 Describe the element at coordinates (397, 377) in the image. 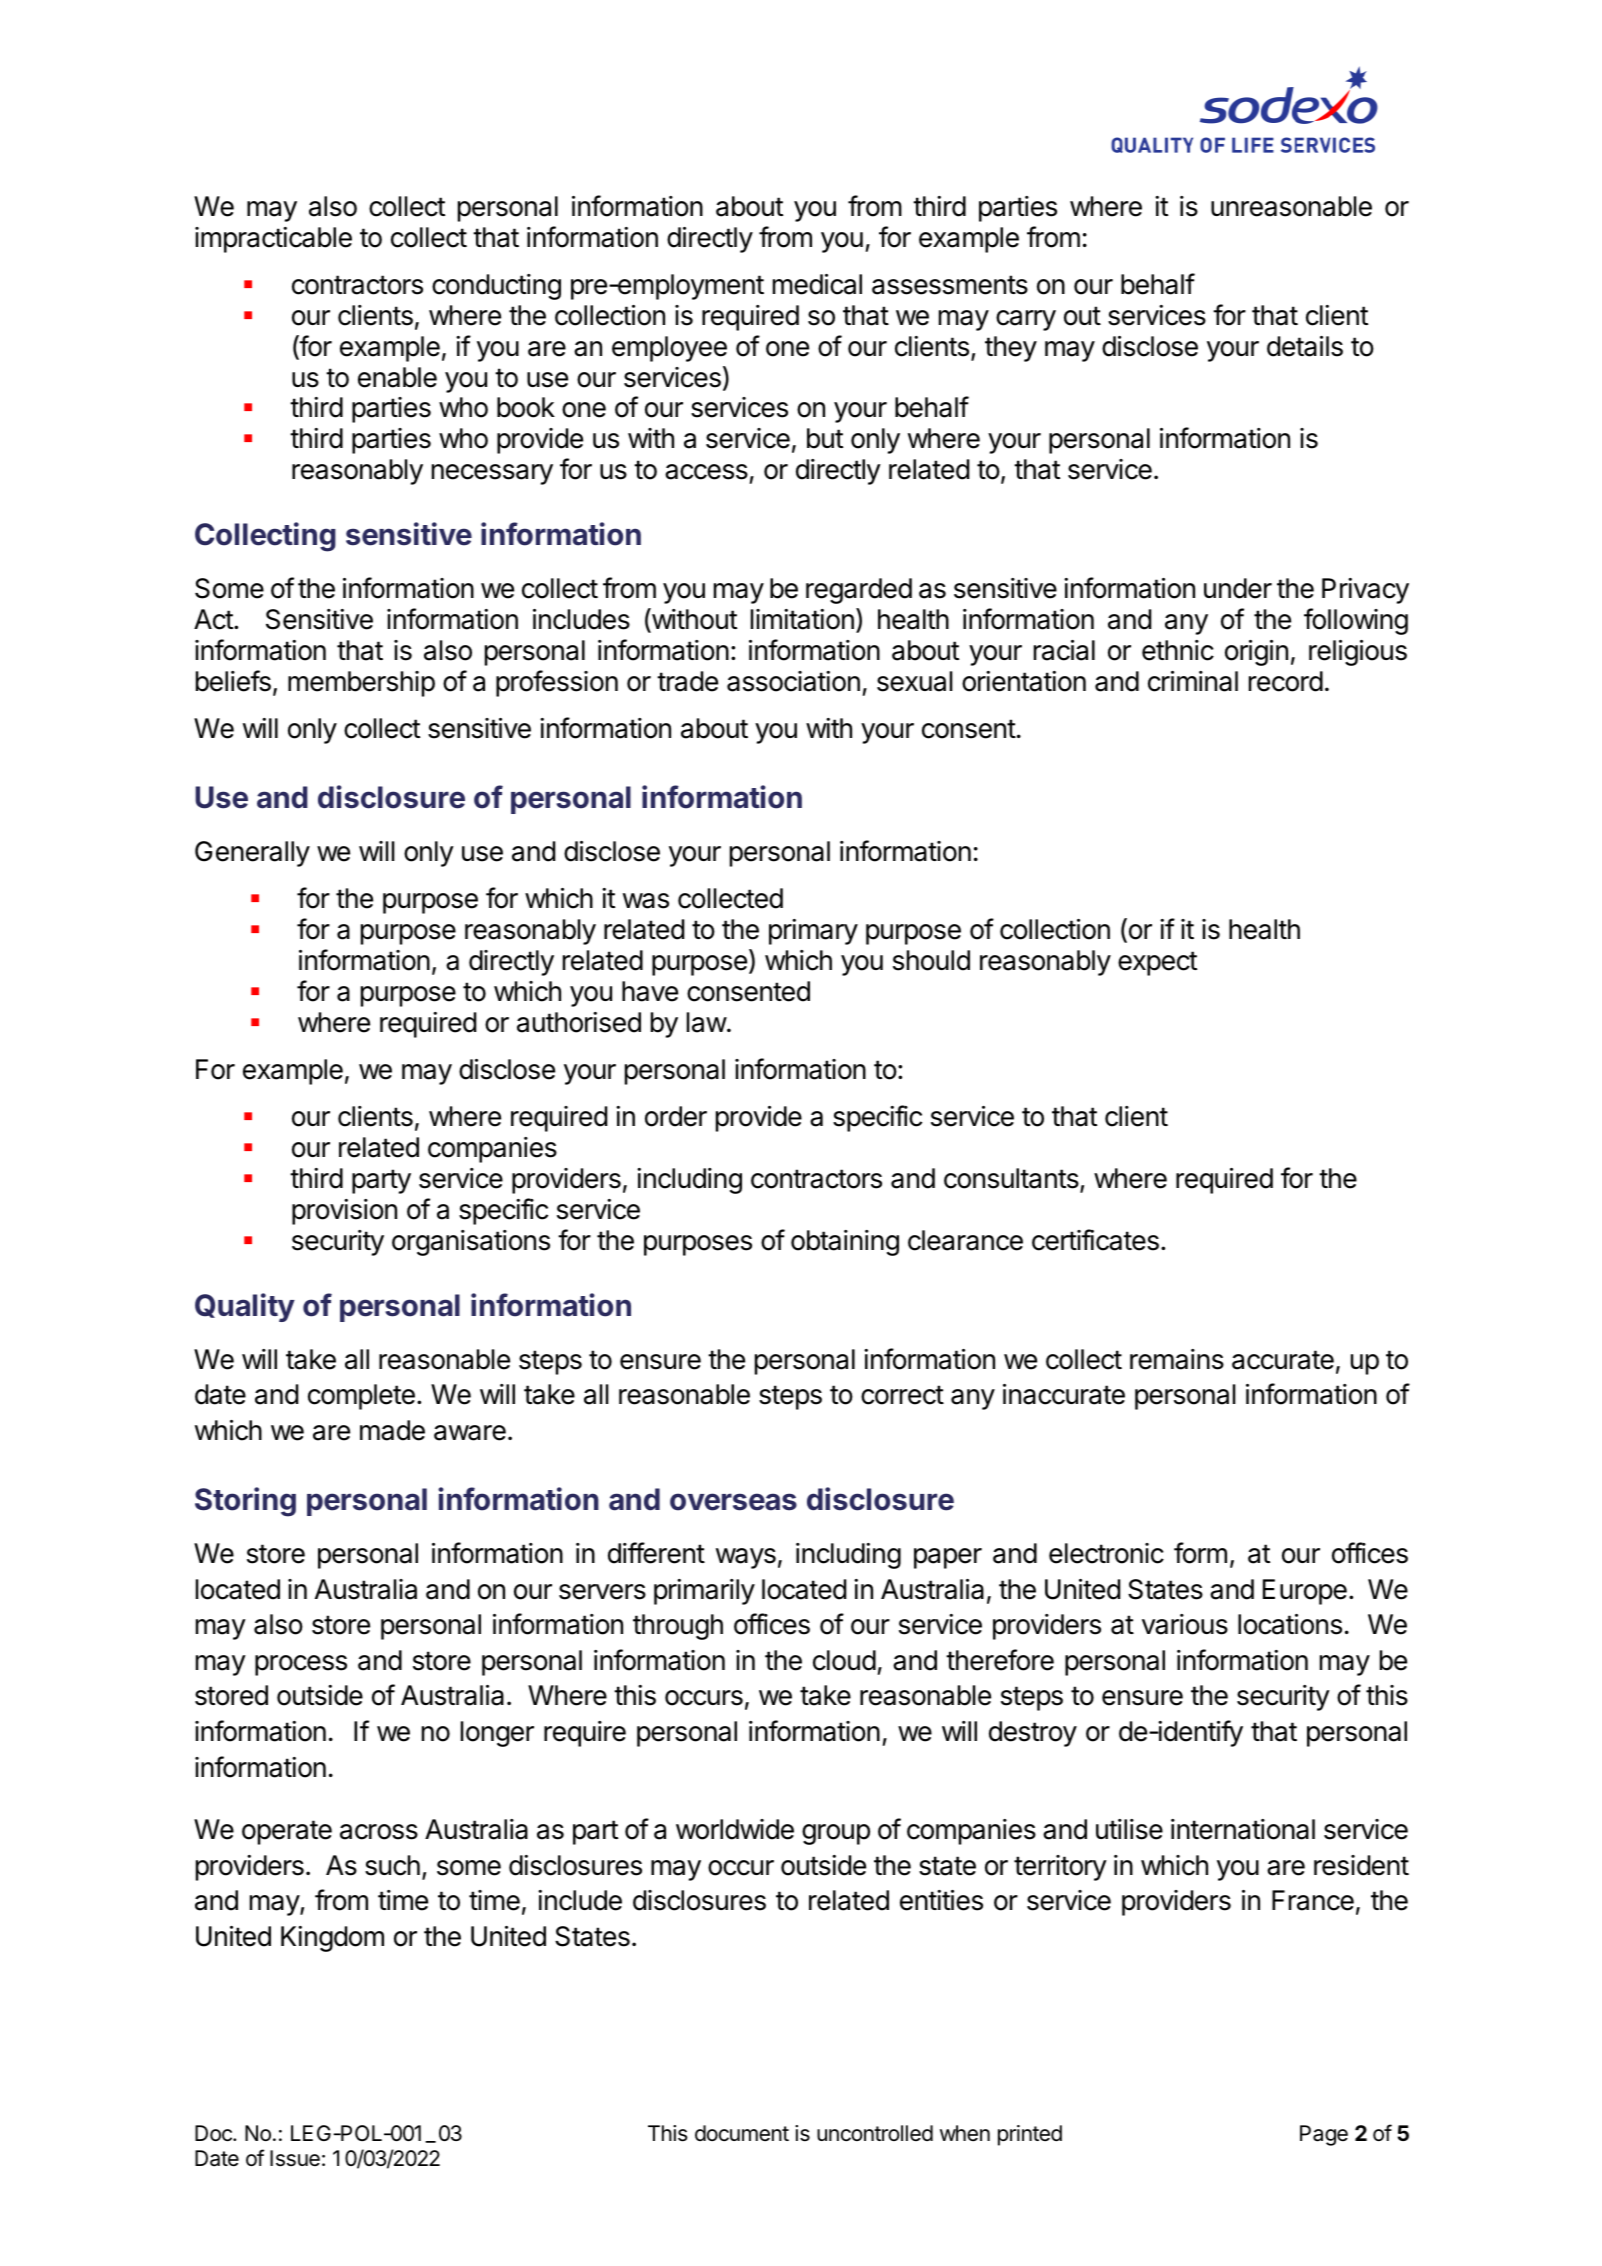

I see `enable` at that location.
